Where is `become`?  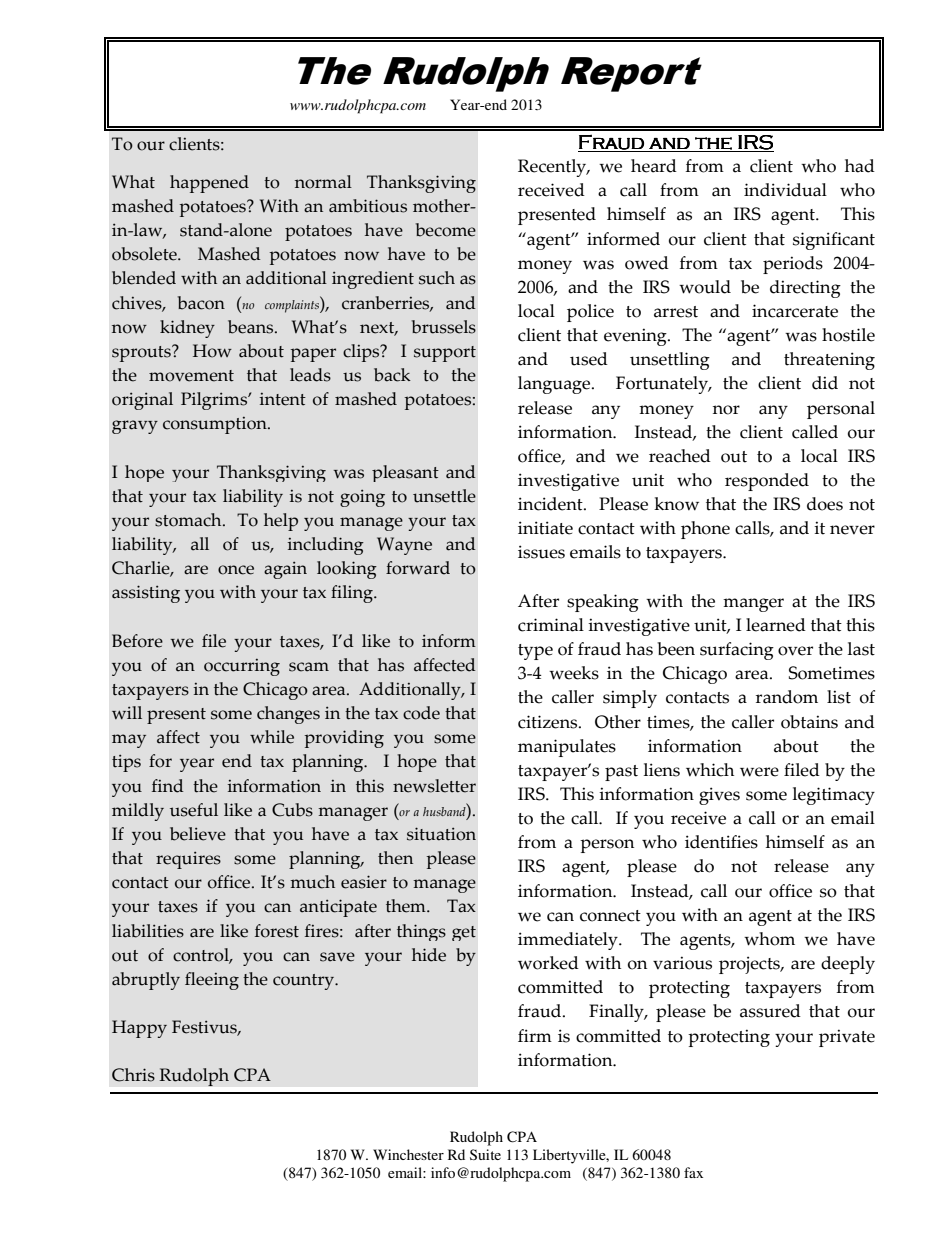
become is located at coordinates (446, 230).
